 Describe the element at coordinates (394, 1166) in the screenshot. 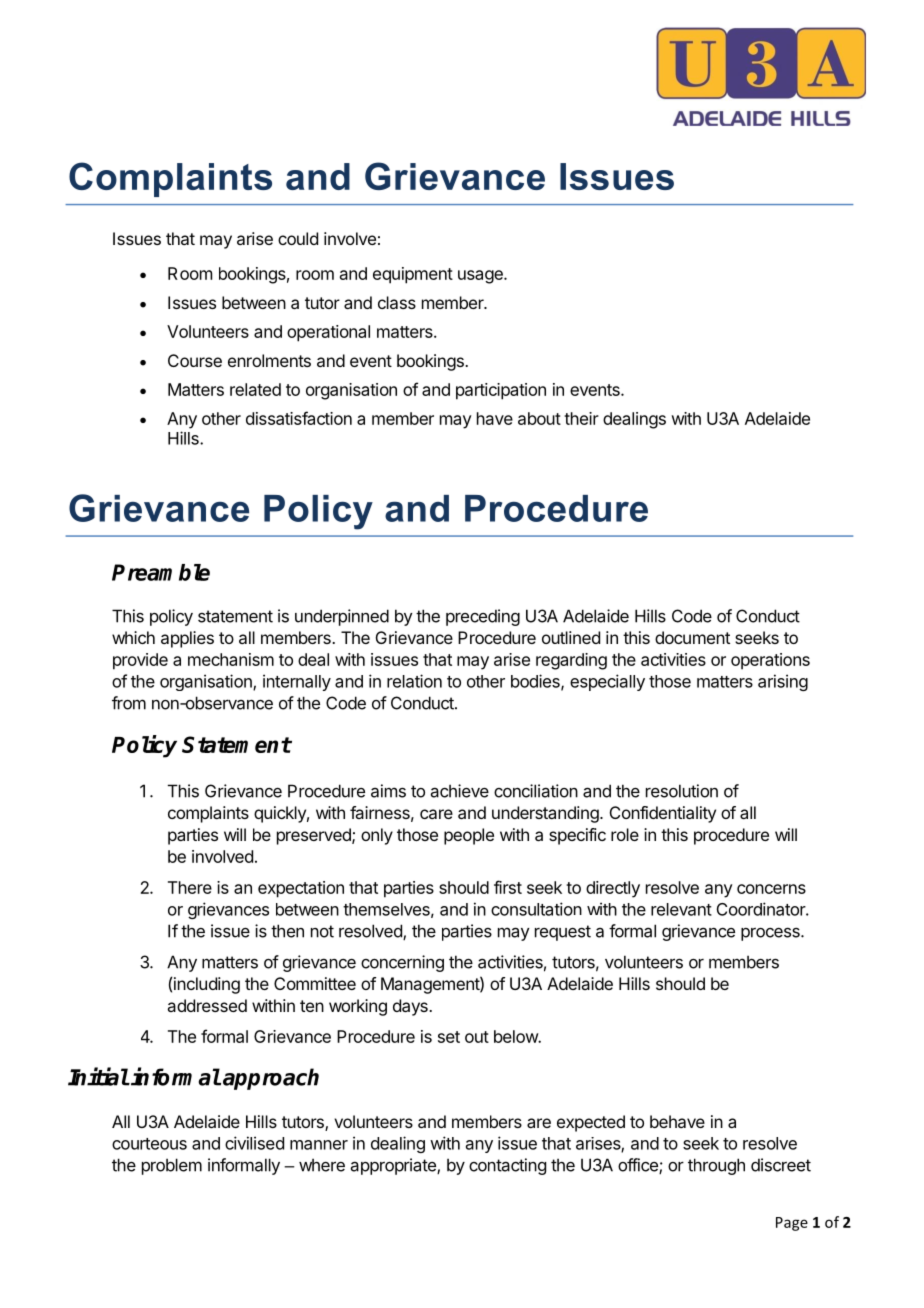

I see `appropriate` at that location.
